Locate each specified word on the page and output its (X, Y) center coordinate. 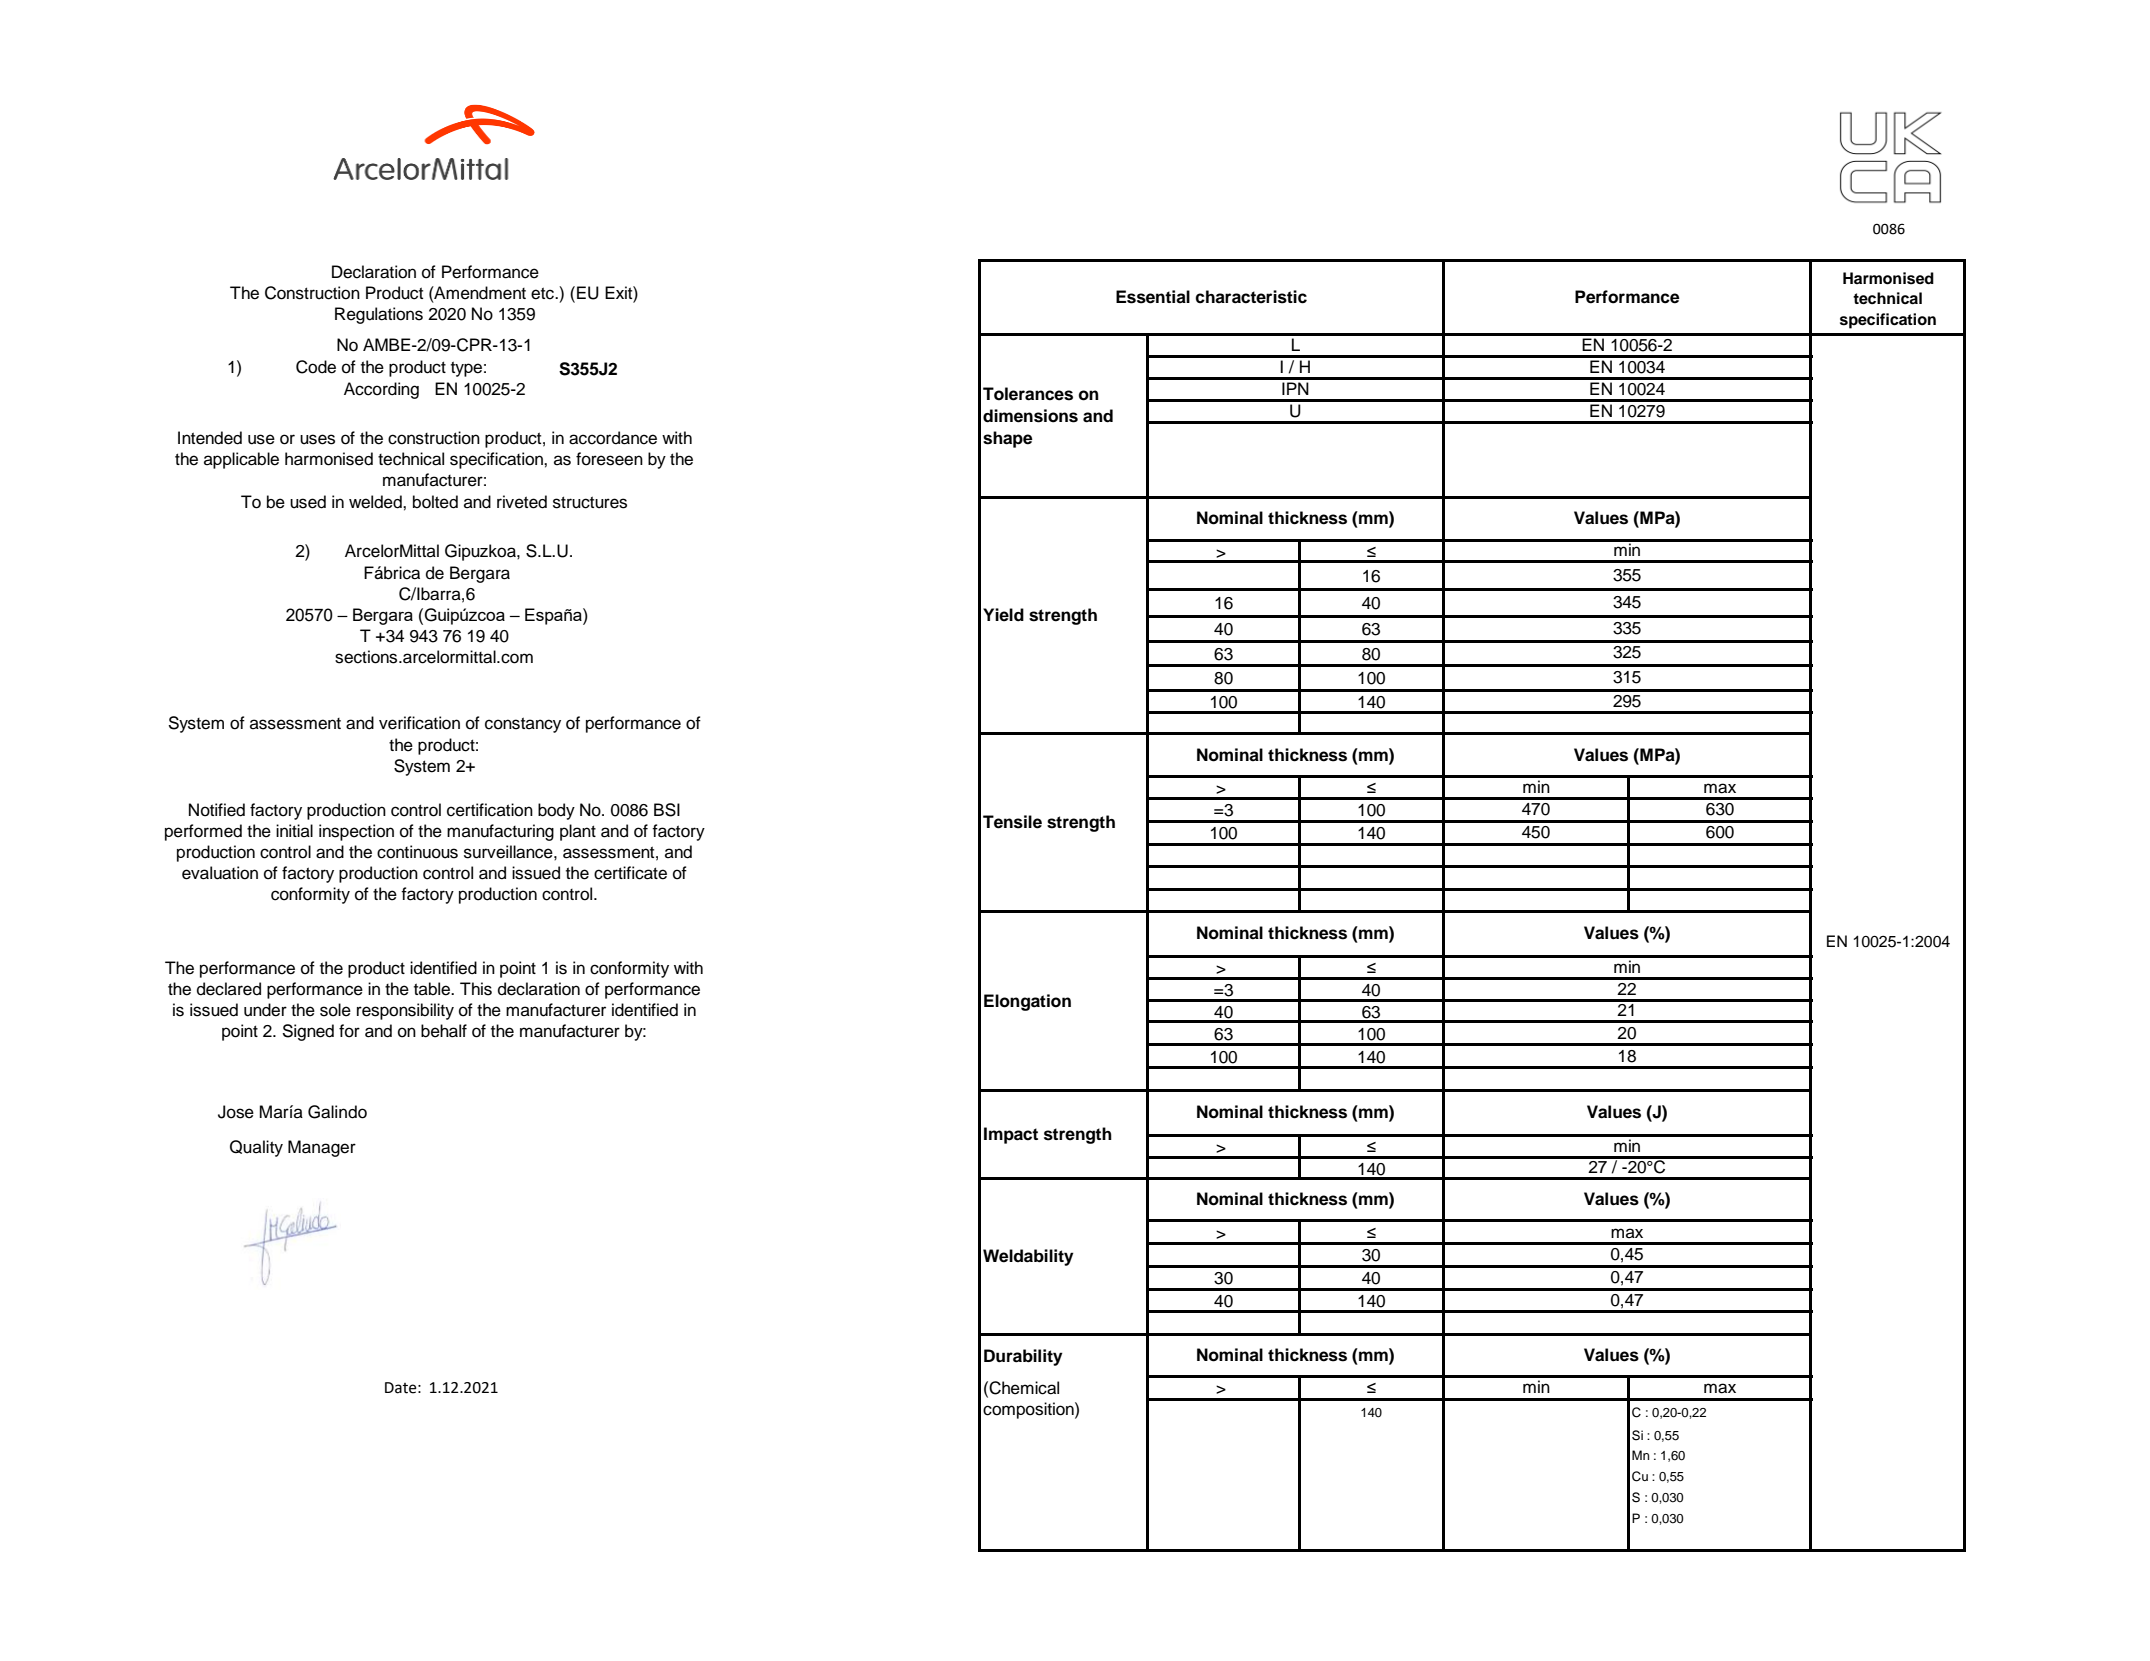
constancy (523, 725)
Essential (1153, 297)
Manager (322, 1148)
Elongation (1027, 1002)
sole (335, 1010)
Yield (1003, 615)
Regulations (379, 315)
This (476, 989)
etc (543, 293)
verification (419, 723)
